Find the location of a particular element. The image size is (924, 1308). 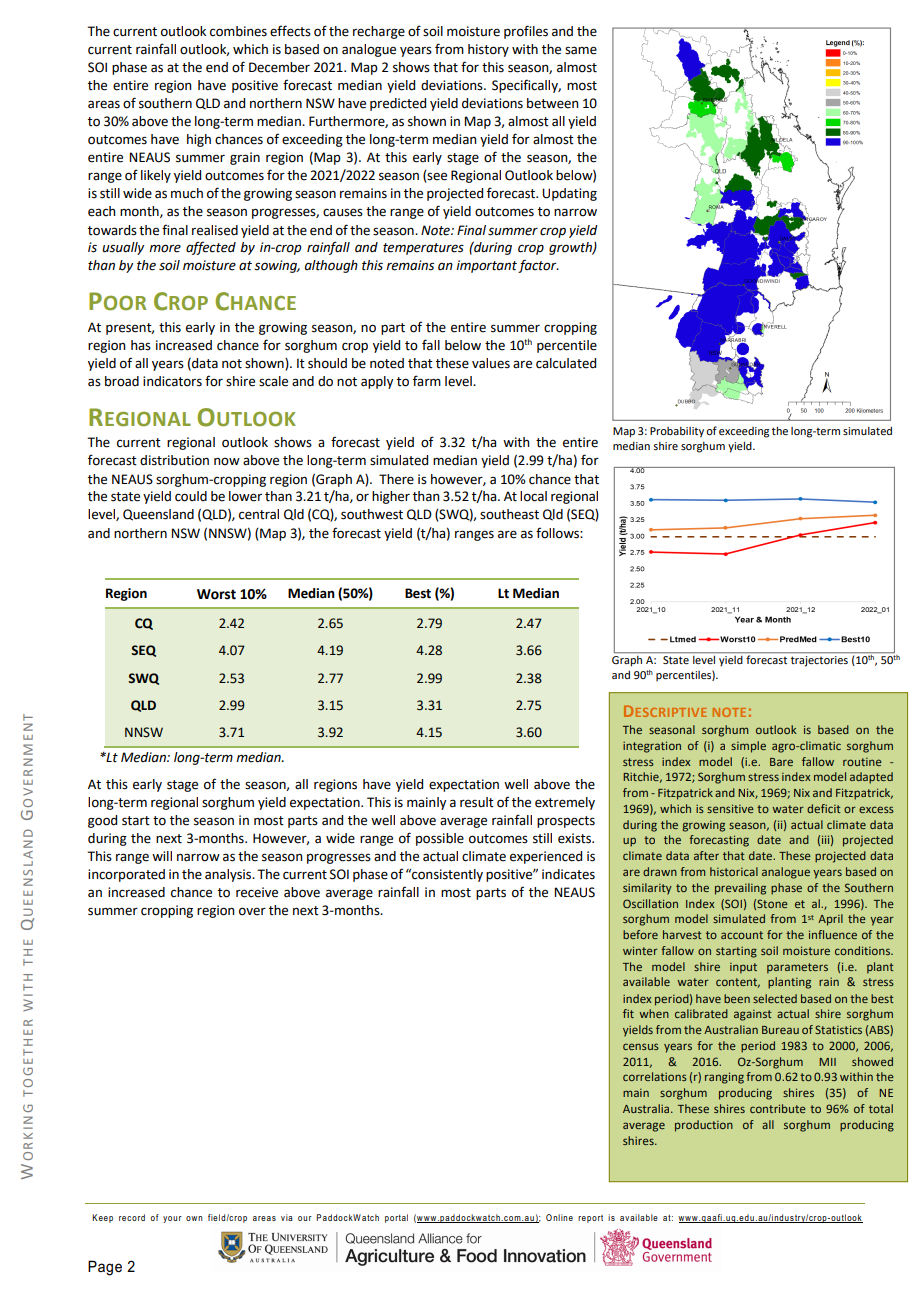

same is located at coordinates (581, 50).
